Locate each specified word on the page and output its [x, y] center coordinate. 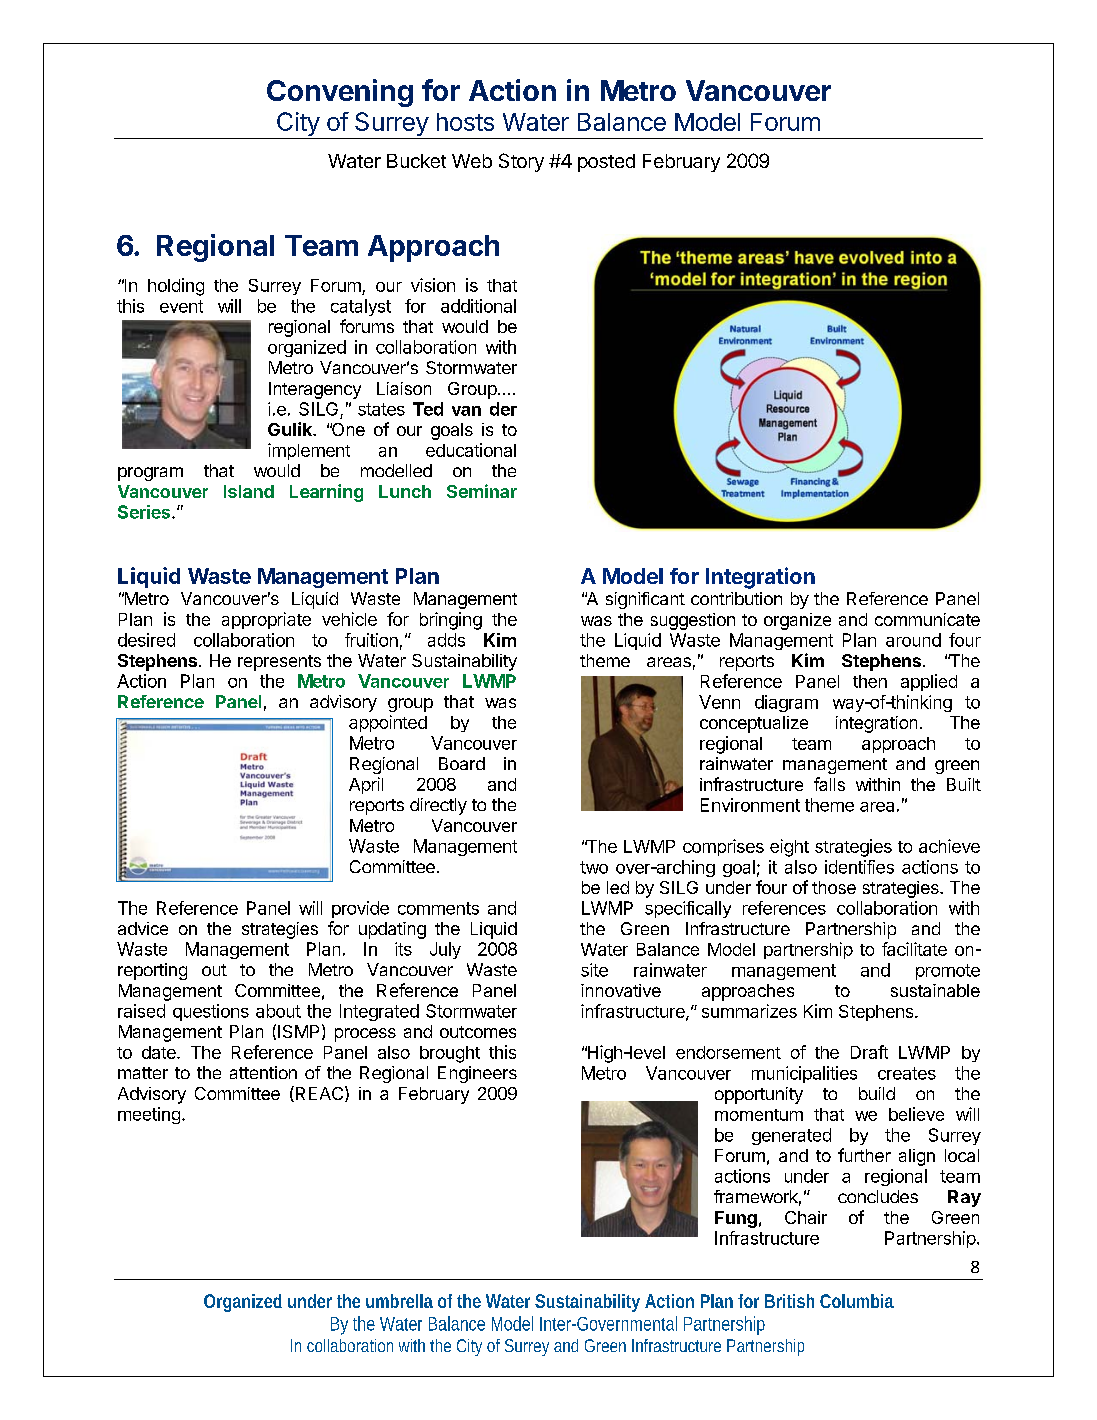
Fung [736, 1219]
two [594, 867]
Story [521, 162]
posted [606, 163]
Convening [340, 93]
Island [249, 491]
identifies [859, 867]
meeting [149, 1115]
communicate [927, 619]
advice [143, 928]
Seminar [482, 491]
